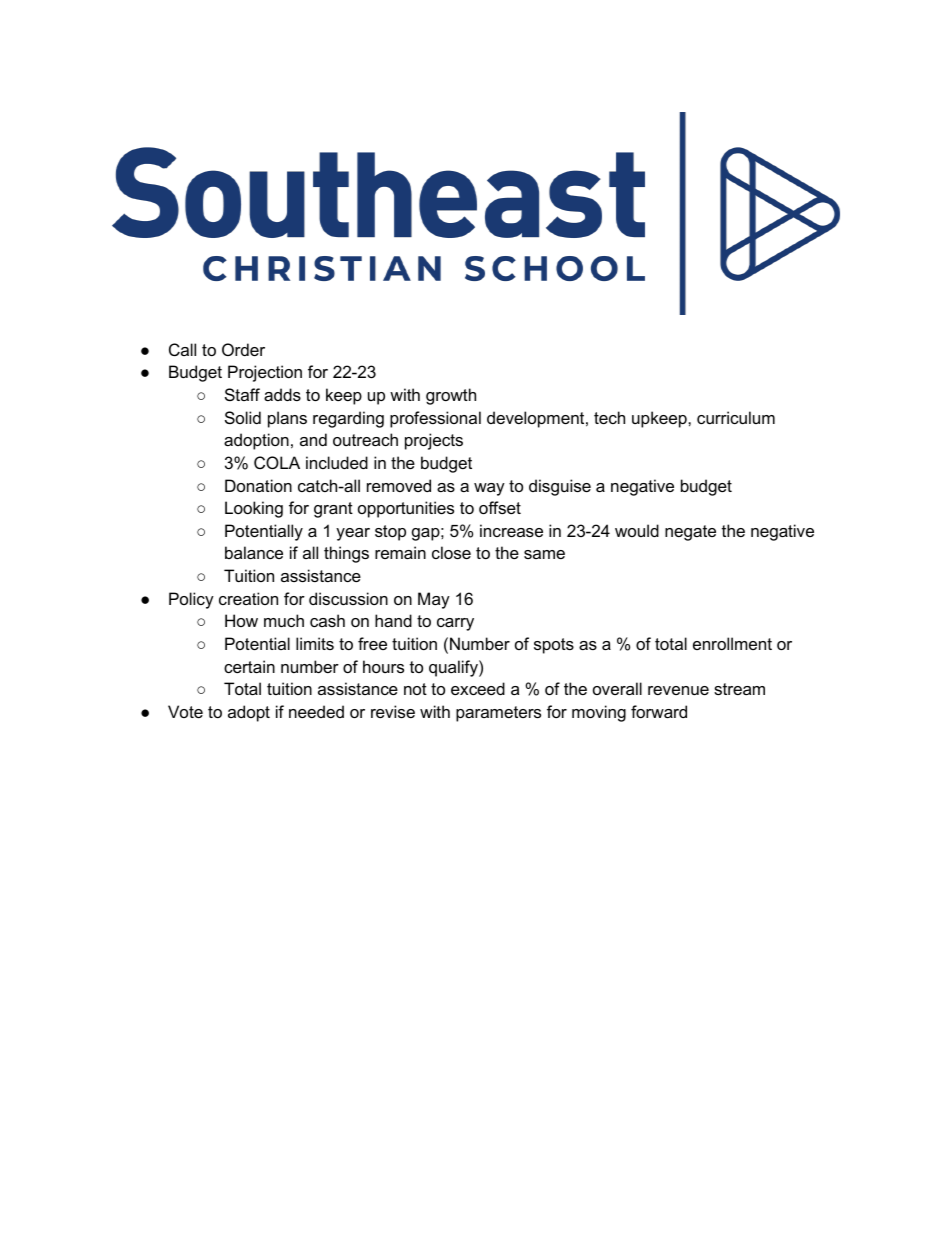 This screenshot has height=1233, width=952. Describe the element at coordinates (254, 552) in the screenshot. I see `balance` at that location.
